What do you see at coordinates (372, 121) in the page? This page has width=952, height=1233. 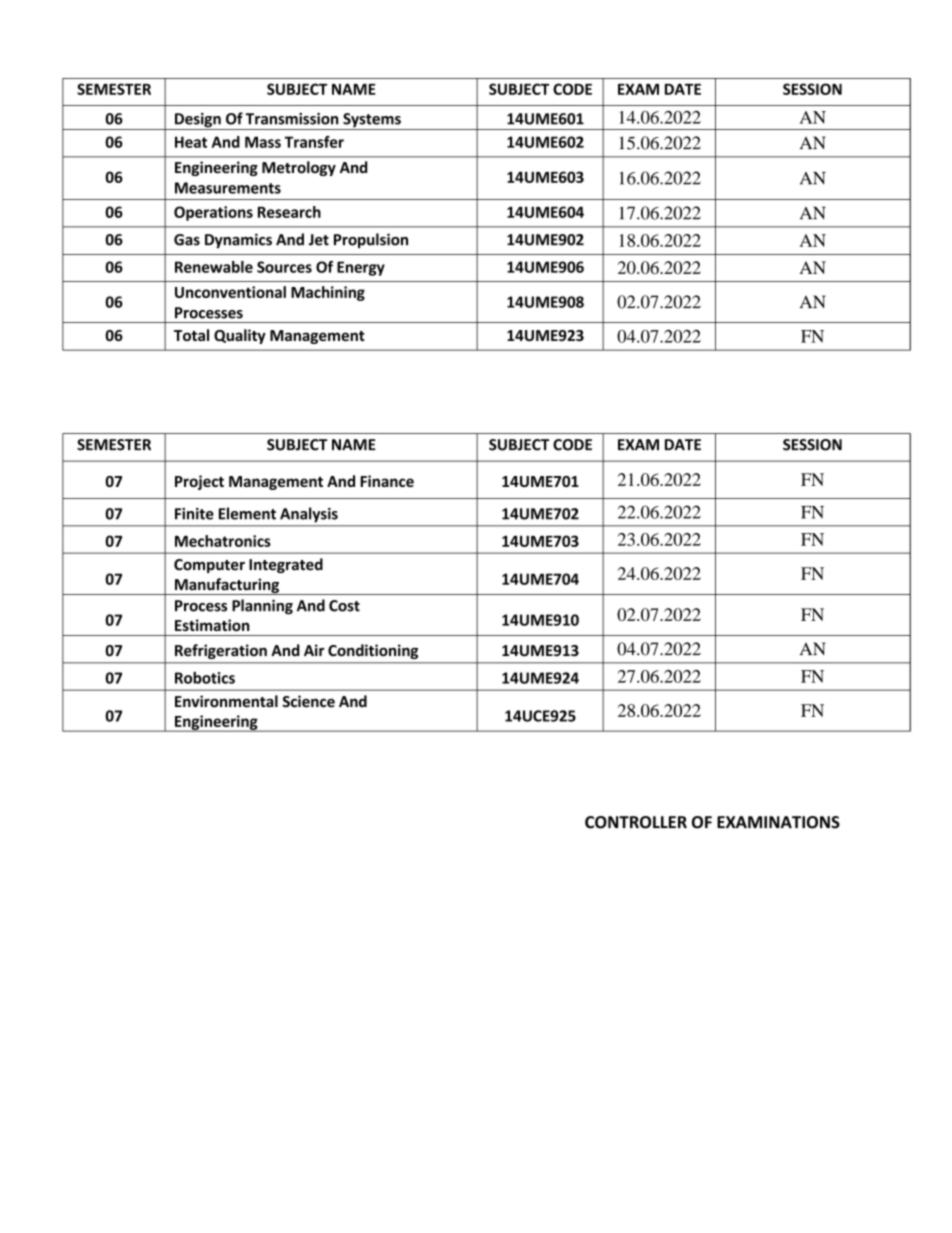 I see `Systems` at bounding box center [372, 121].
